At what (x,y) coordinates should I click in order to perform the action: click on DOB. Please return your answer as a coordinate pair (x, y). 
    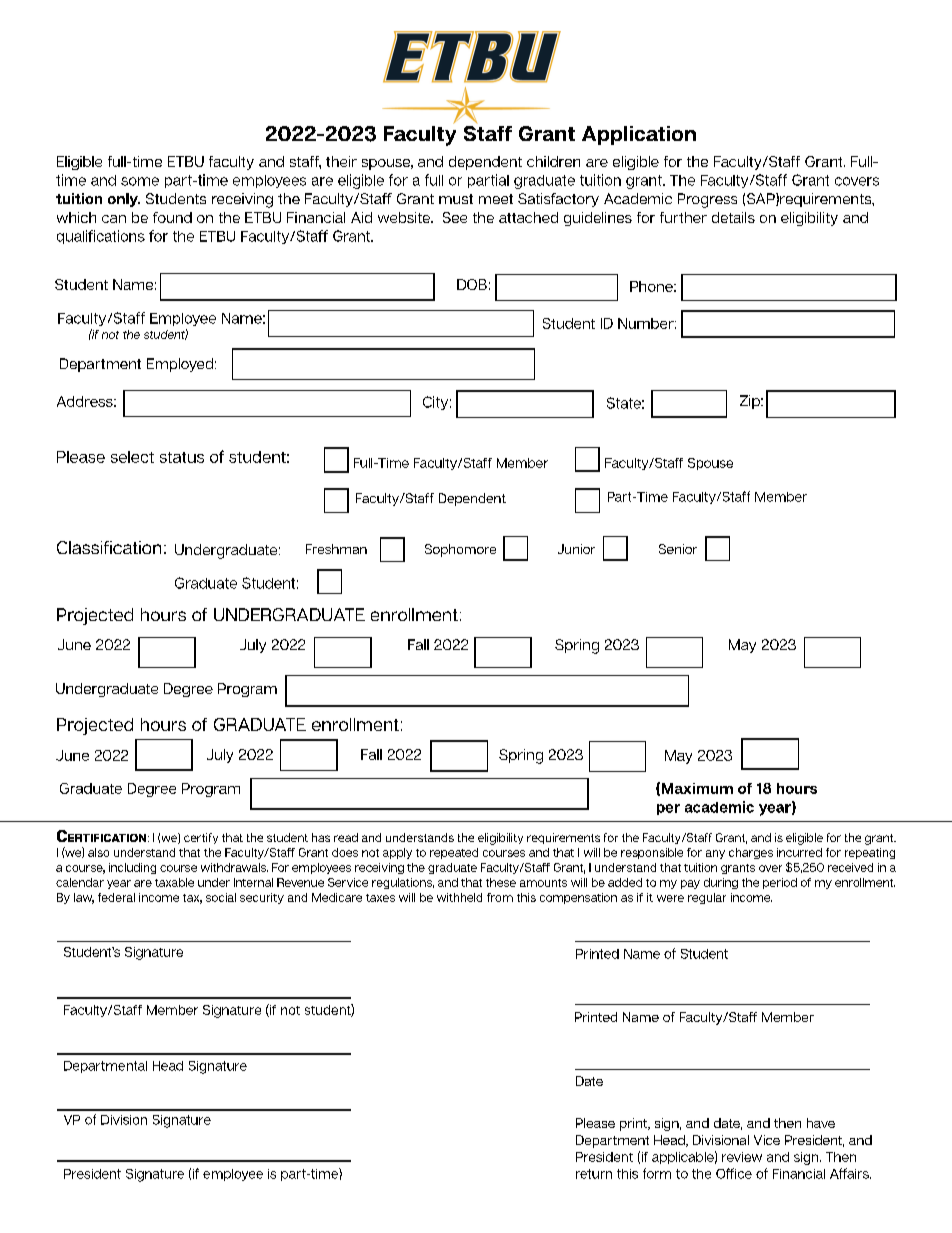
    Looking at the image, I should click on (472, 284).
